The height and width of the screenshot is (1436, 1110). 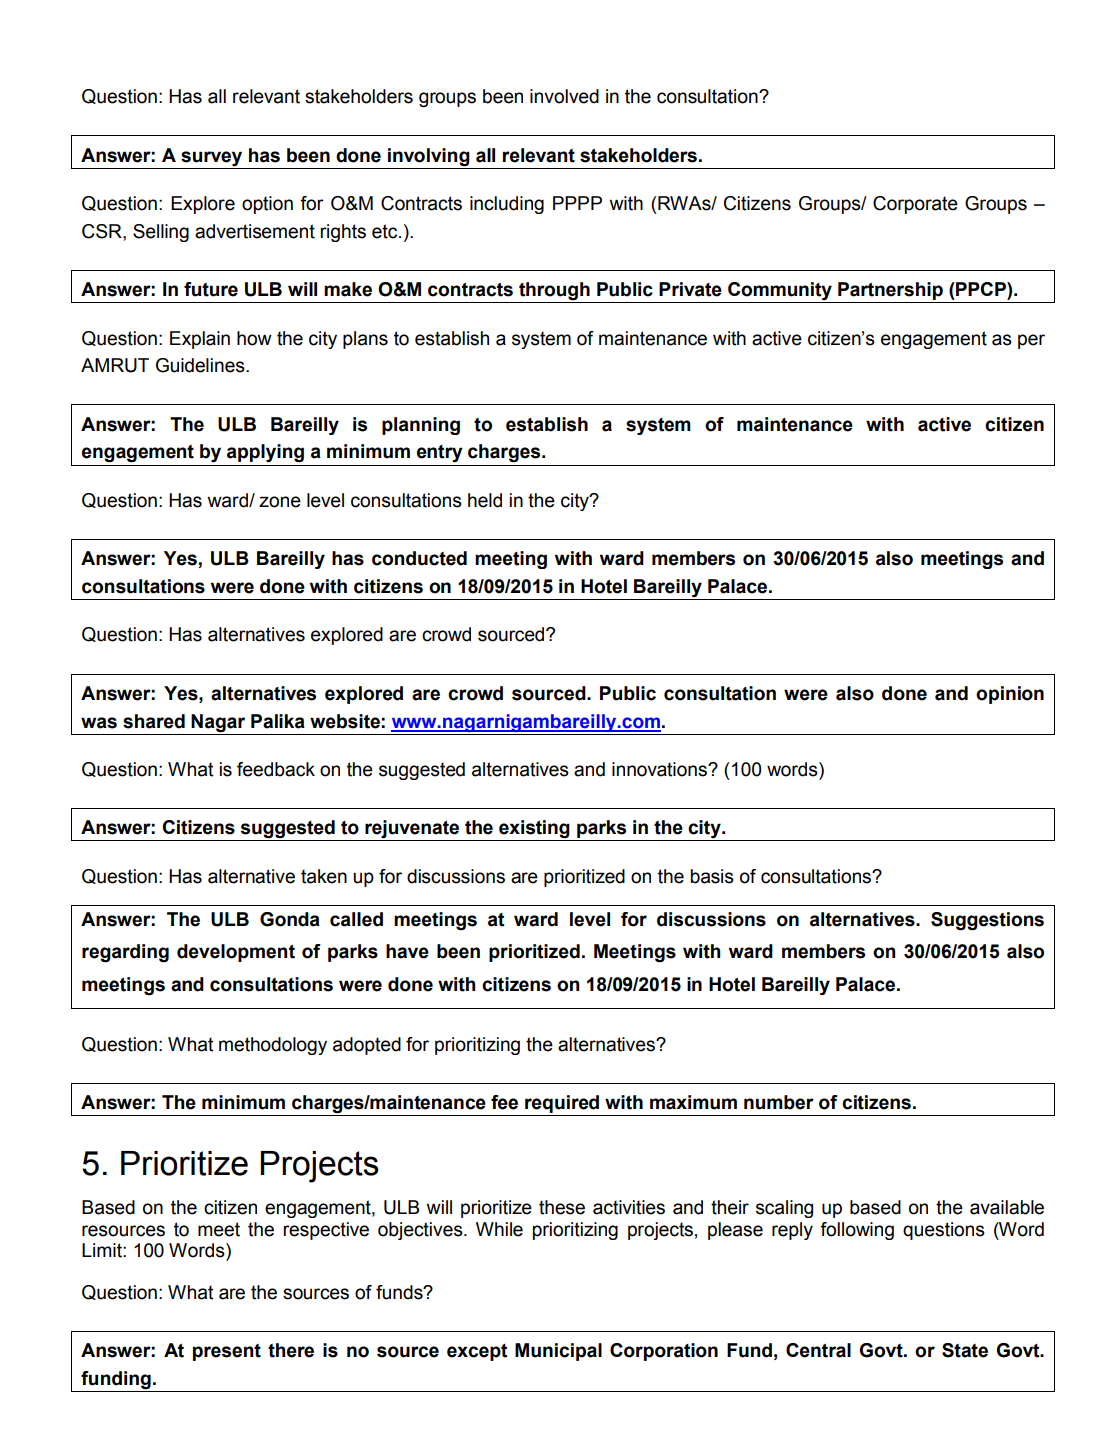 What do you see at coordinates (227, 1352) in the screenshot?
I see `present` at bounding box center [227, 1352].
